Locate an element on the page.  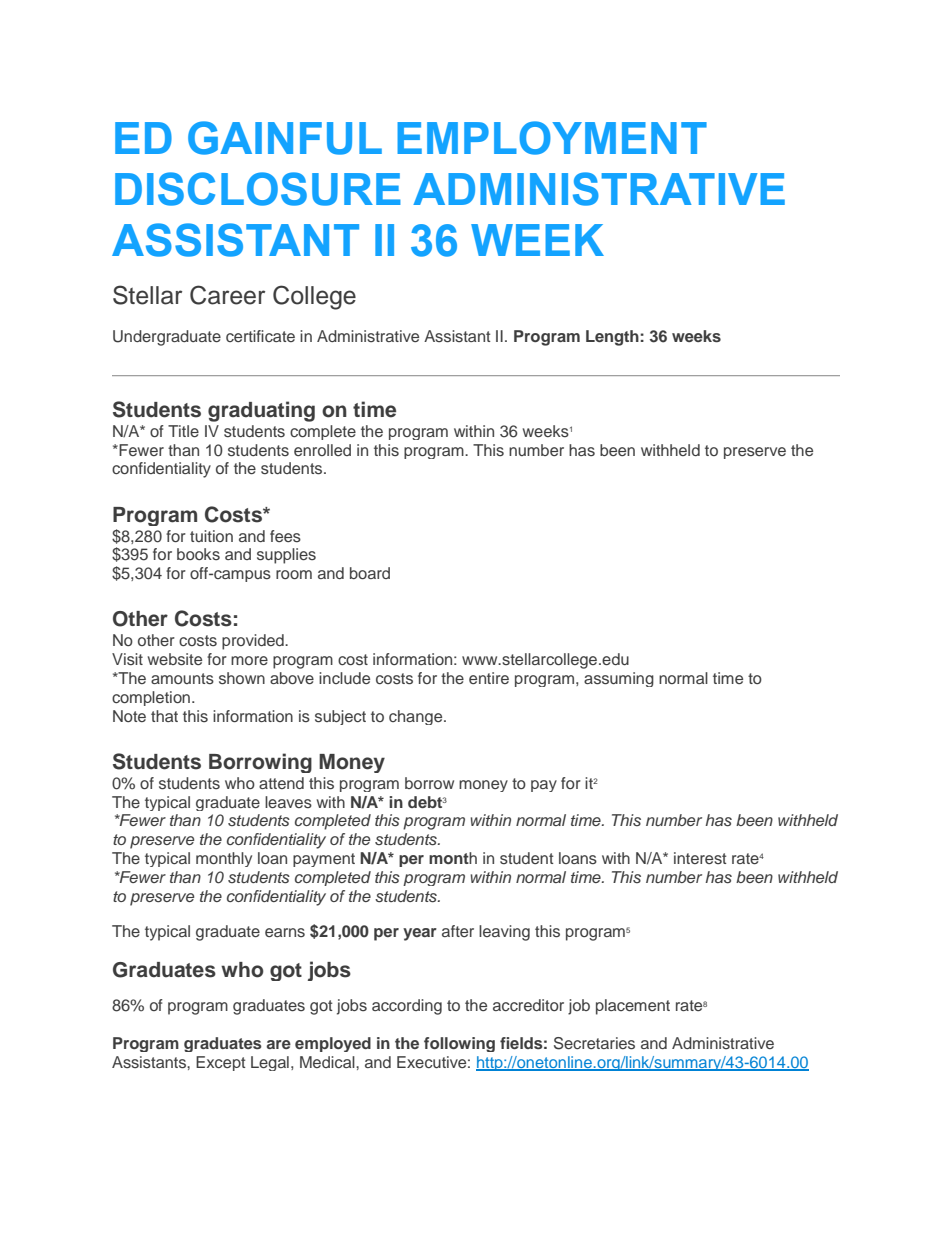
change is located at coordinates (417, 717).
